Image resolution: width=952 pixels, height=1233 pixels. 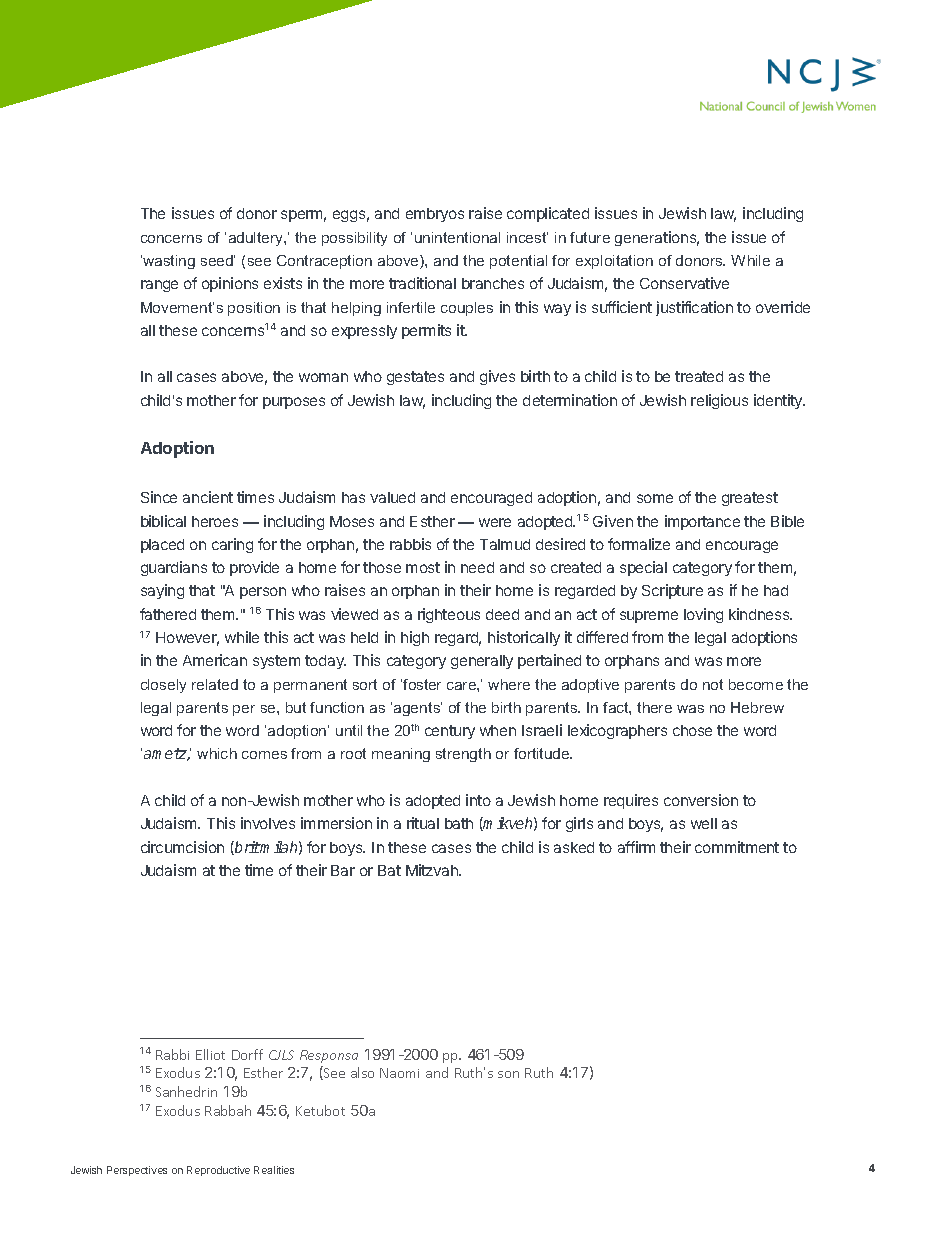 I want to click on Reproductive, so click(x=218, y=1171).
